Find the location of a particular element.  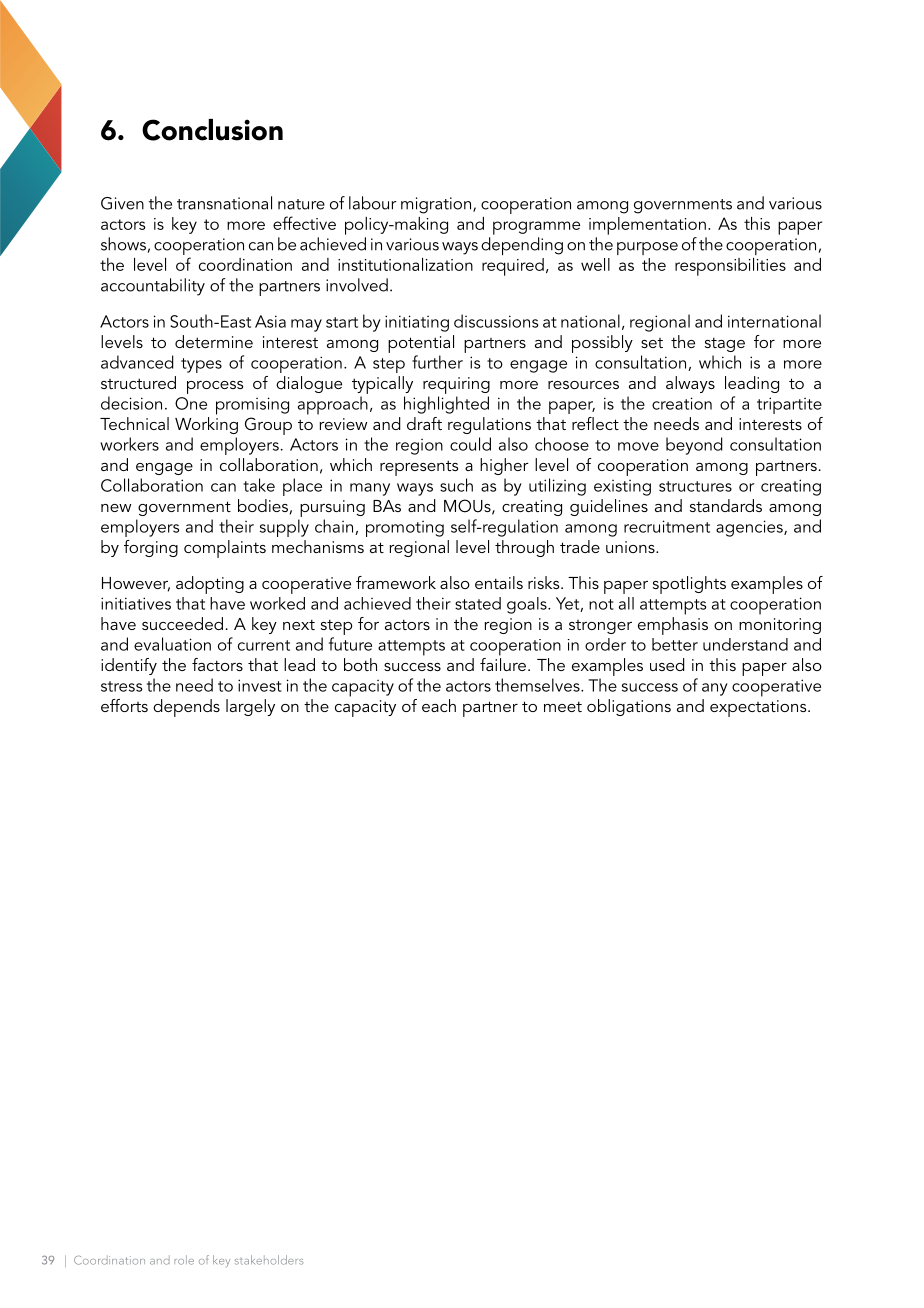

Conclusion is located at coordinates (212, 130).
